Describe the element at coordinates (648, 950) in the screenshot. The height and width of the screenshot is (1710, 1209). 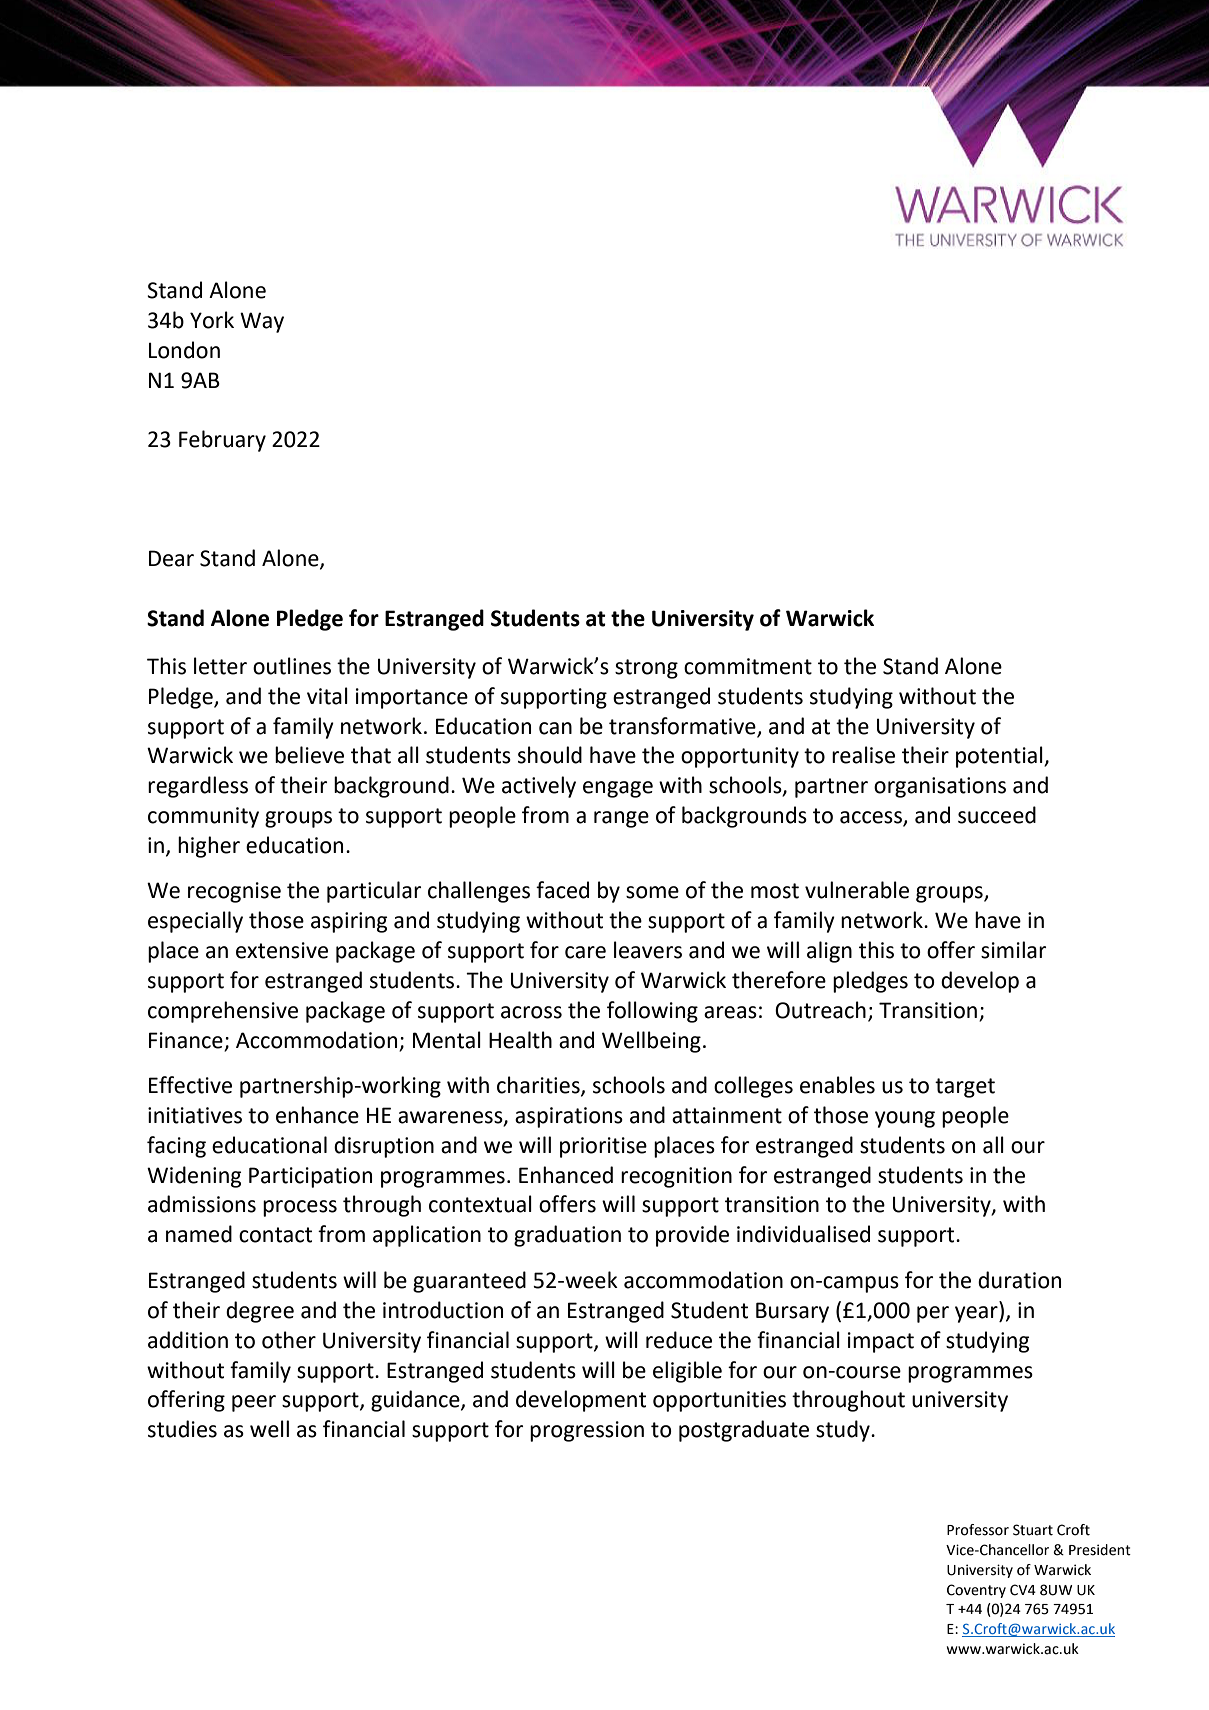
I see `leavers` at that location.
